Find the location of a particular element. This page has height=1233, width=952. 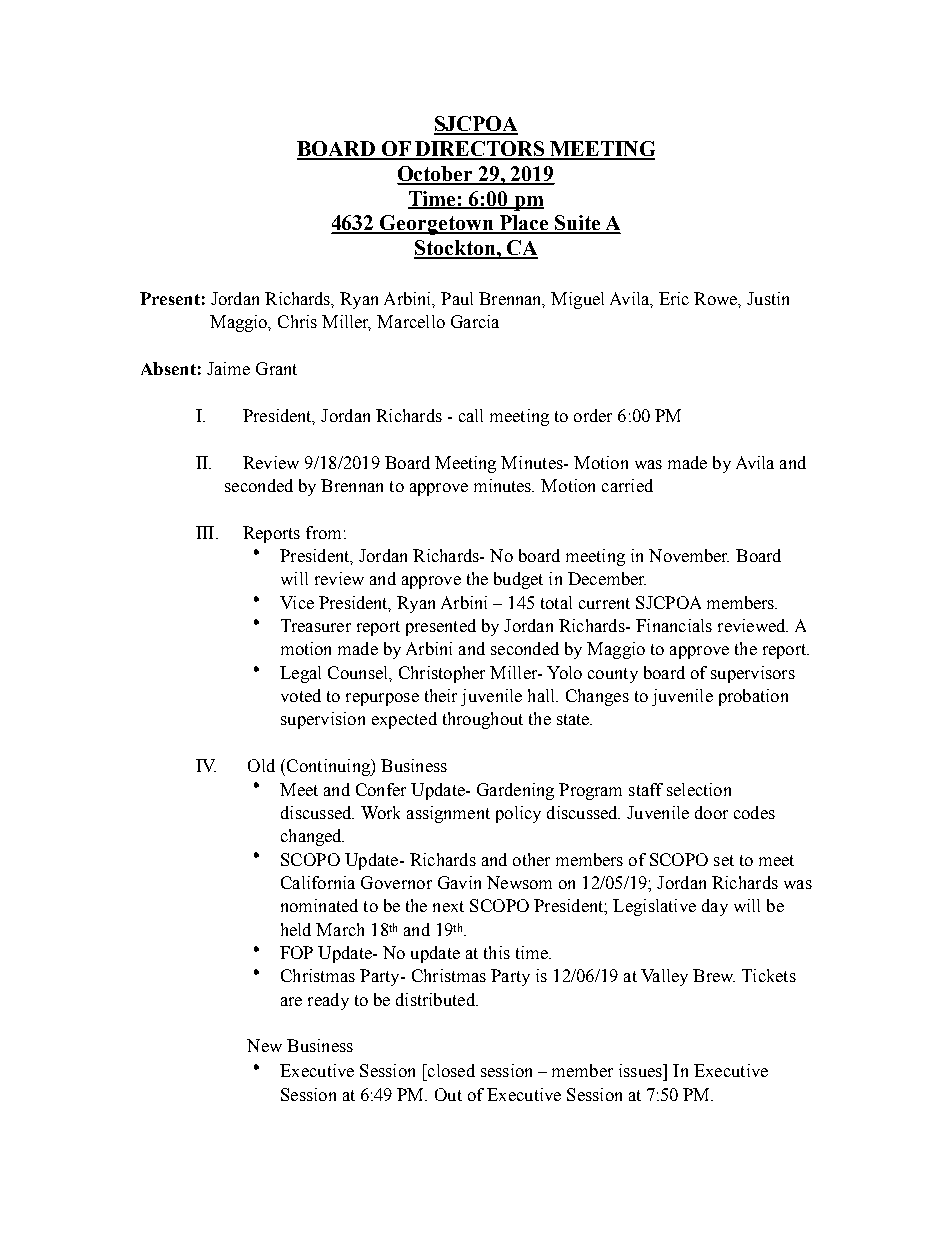

Eric is located at coordinates (674, 298).
